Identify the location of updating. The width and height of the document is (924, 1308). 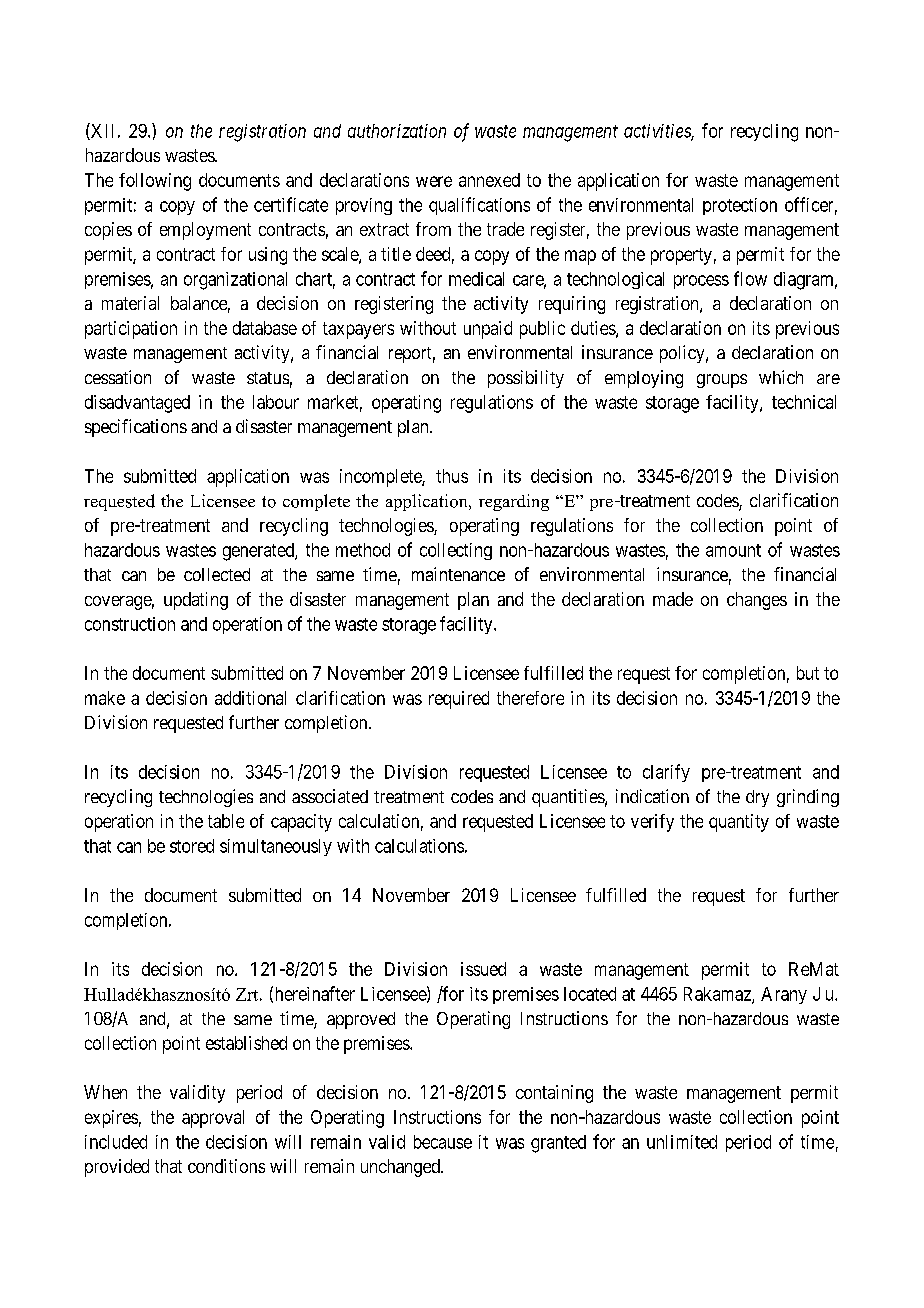
(196, 601).
